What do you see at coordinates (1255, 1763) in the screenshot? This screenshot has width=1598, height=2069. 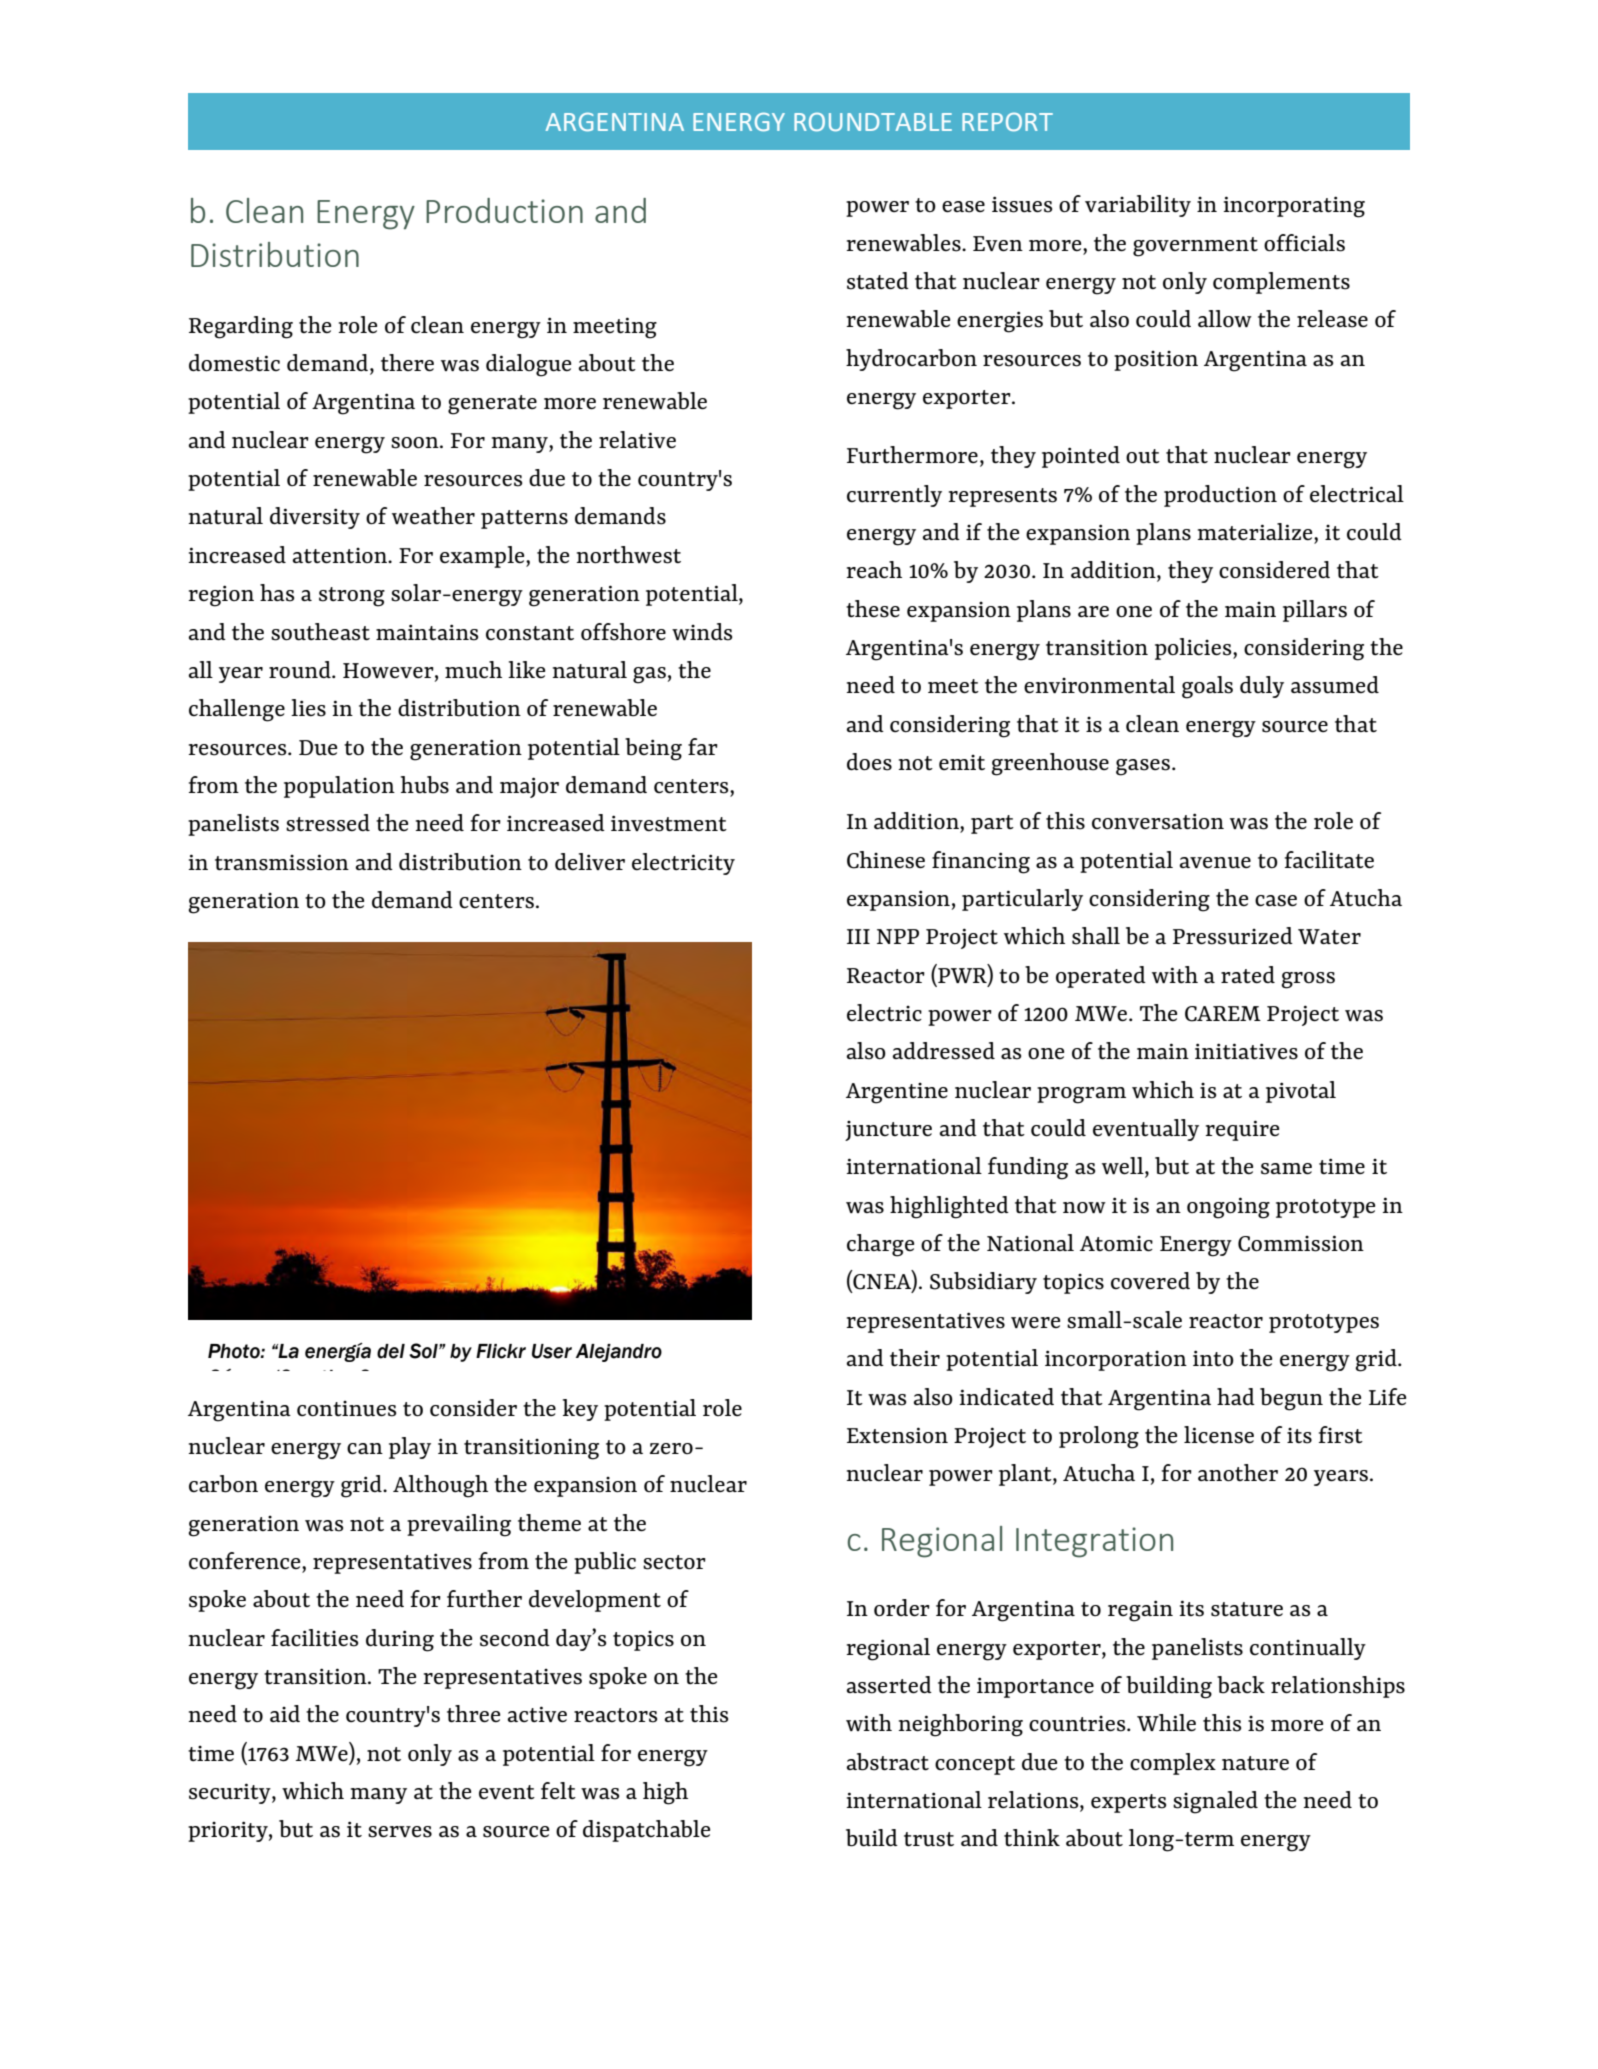 I see `nature` at bounding box center [1255, 1763].
